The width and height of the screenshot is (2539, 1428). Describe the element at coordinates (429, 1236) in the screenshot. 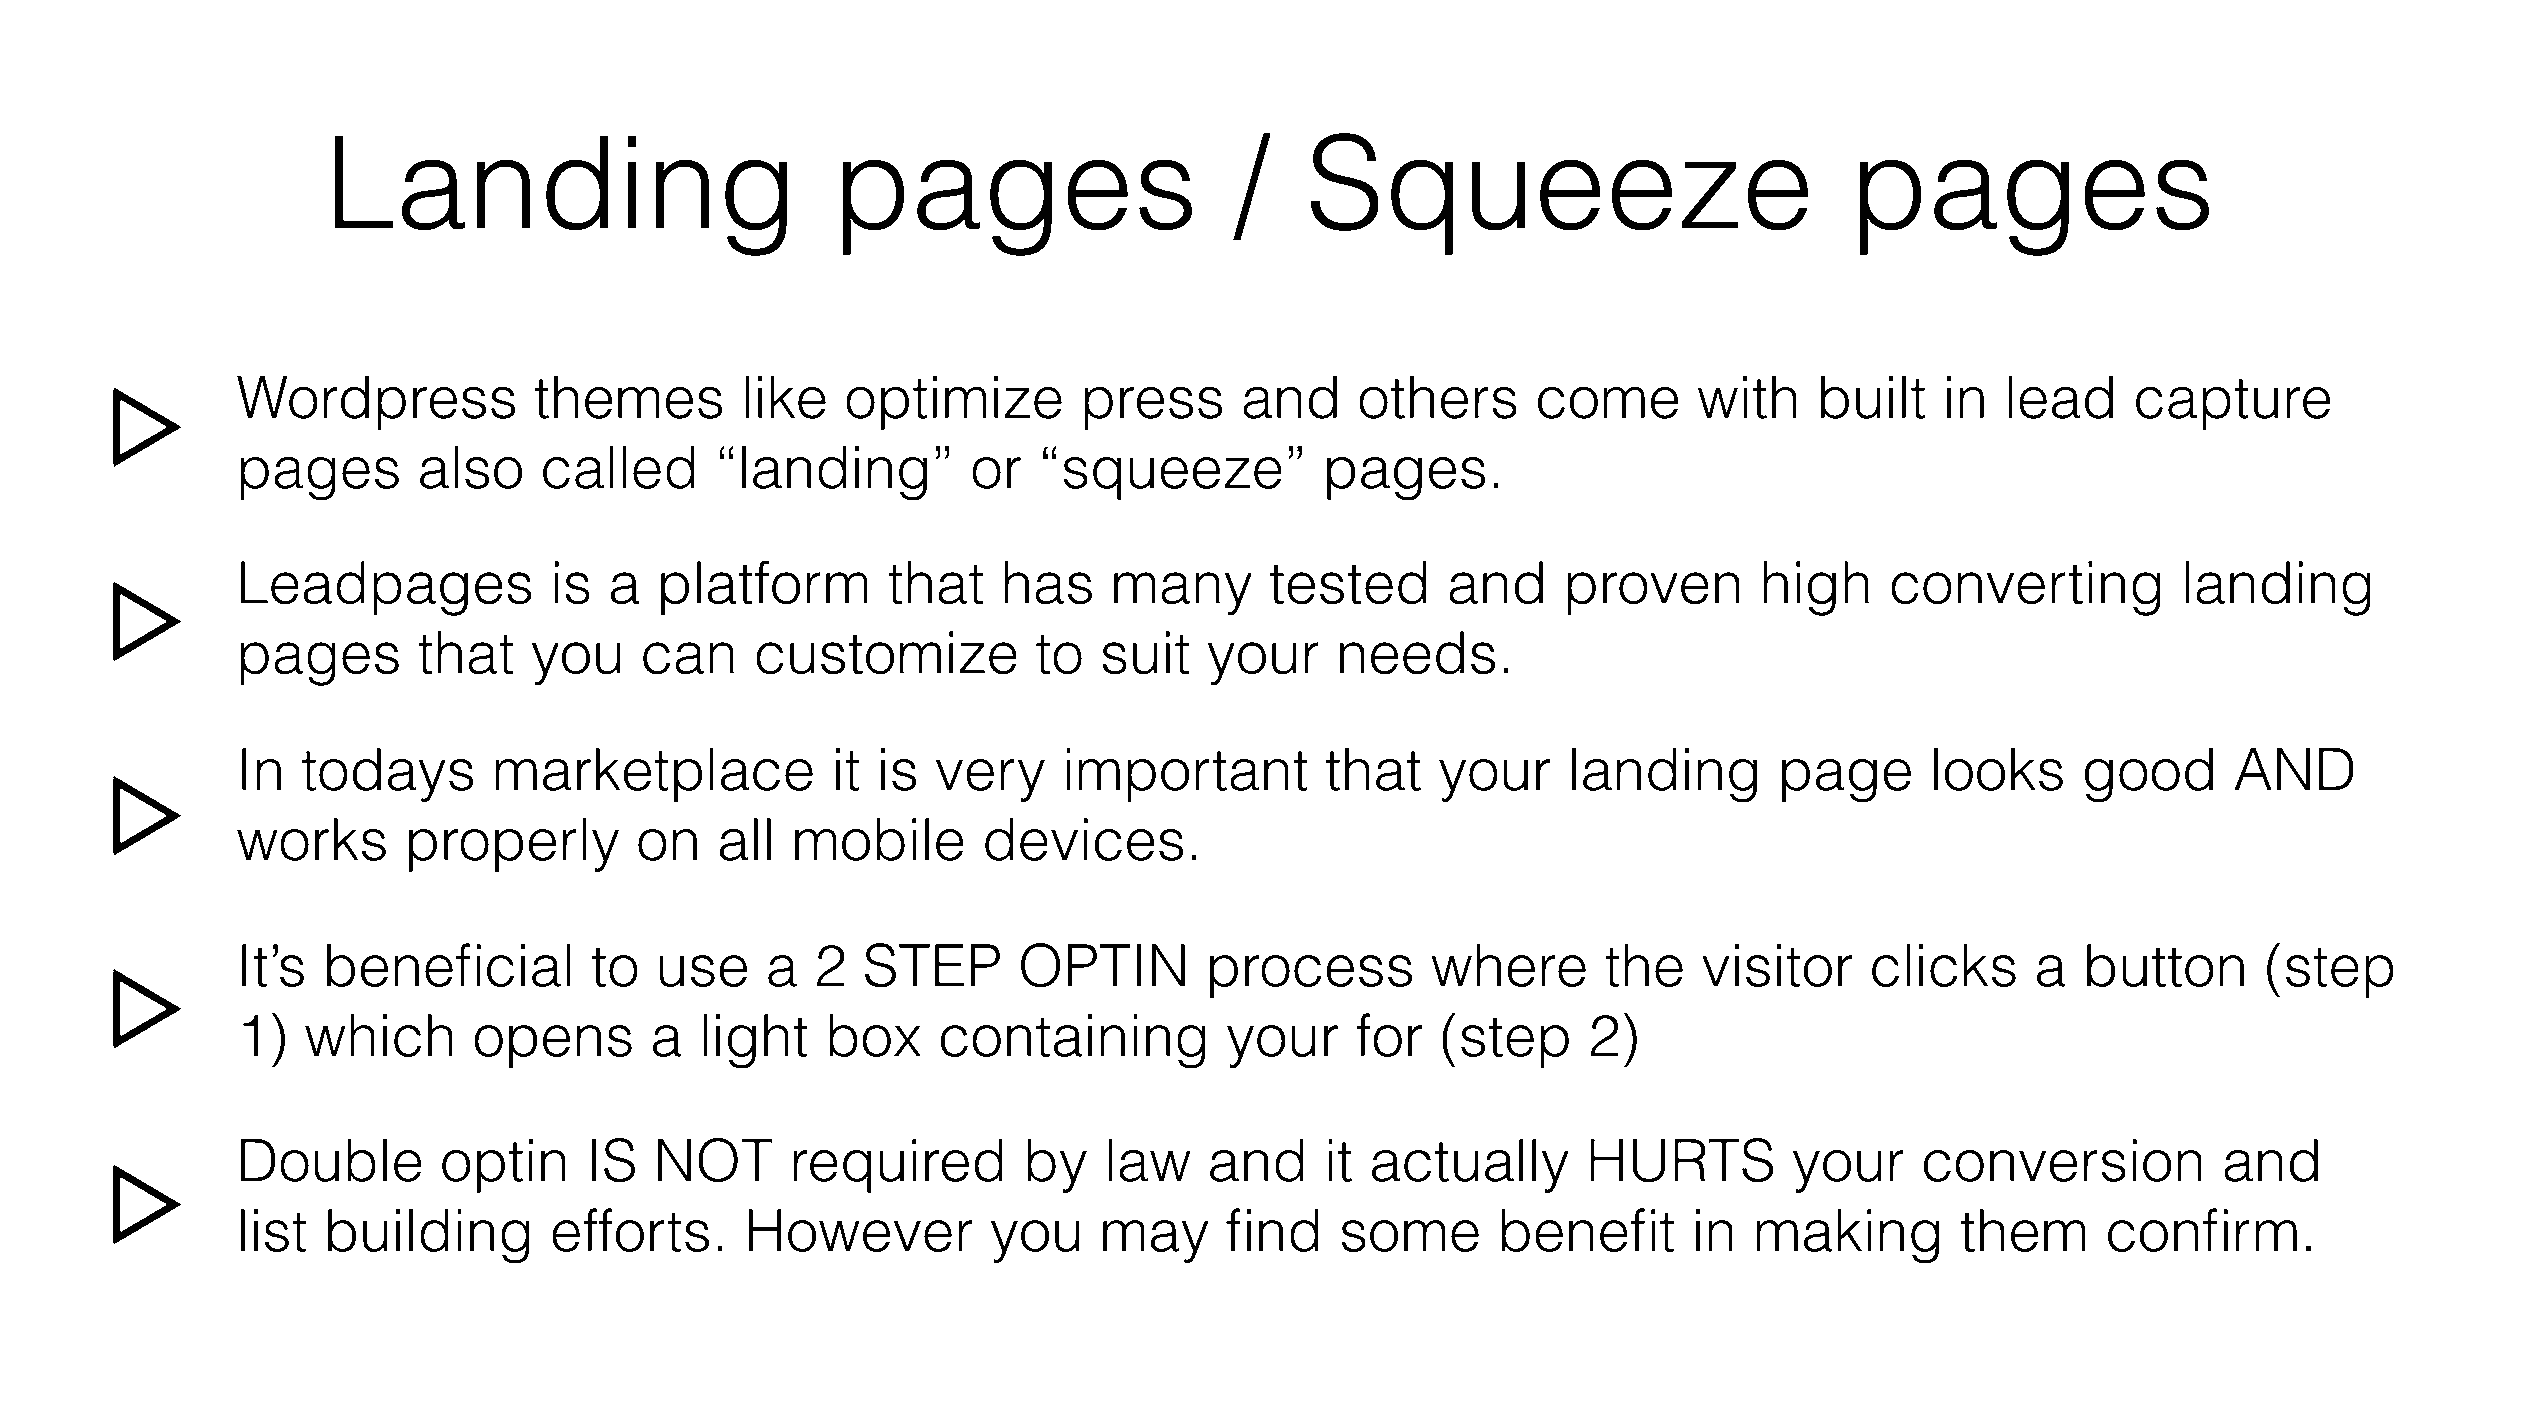

I see `building` at that location.
